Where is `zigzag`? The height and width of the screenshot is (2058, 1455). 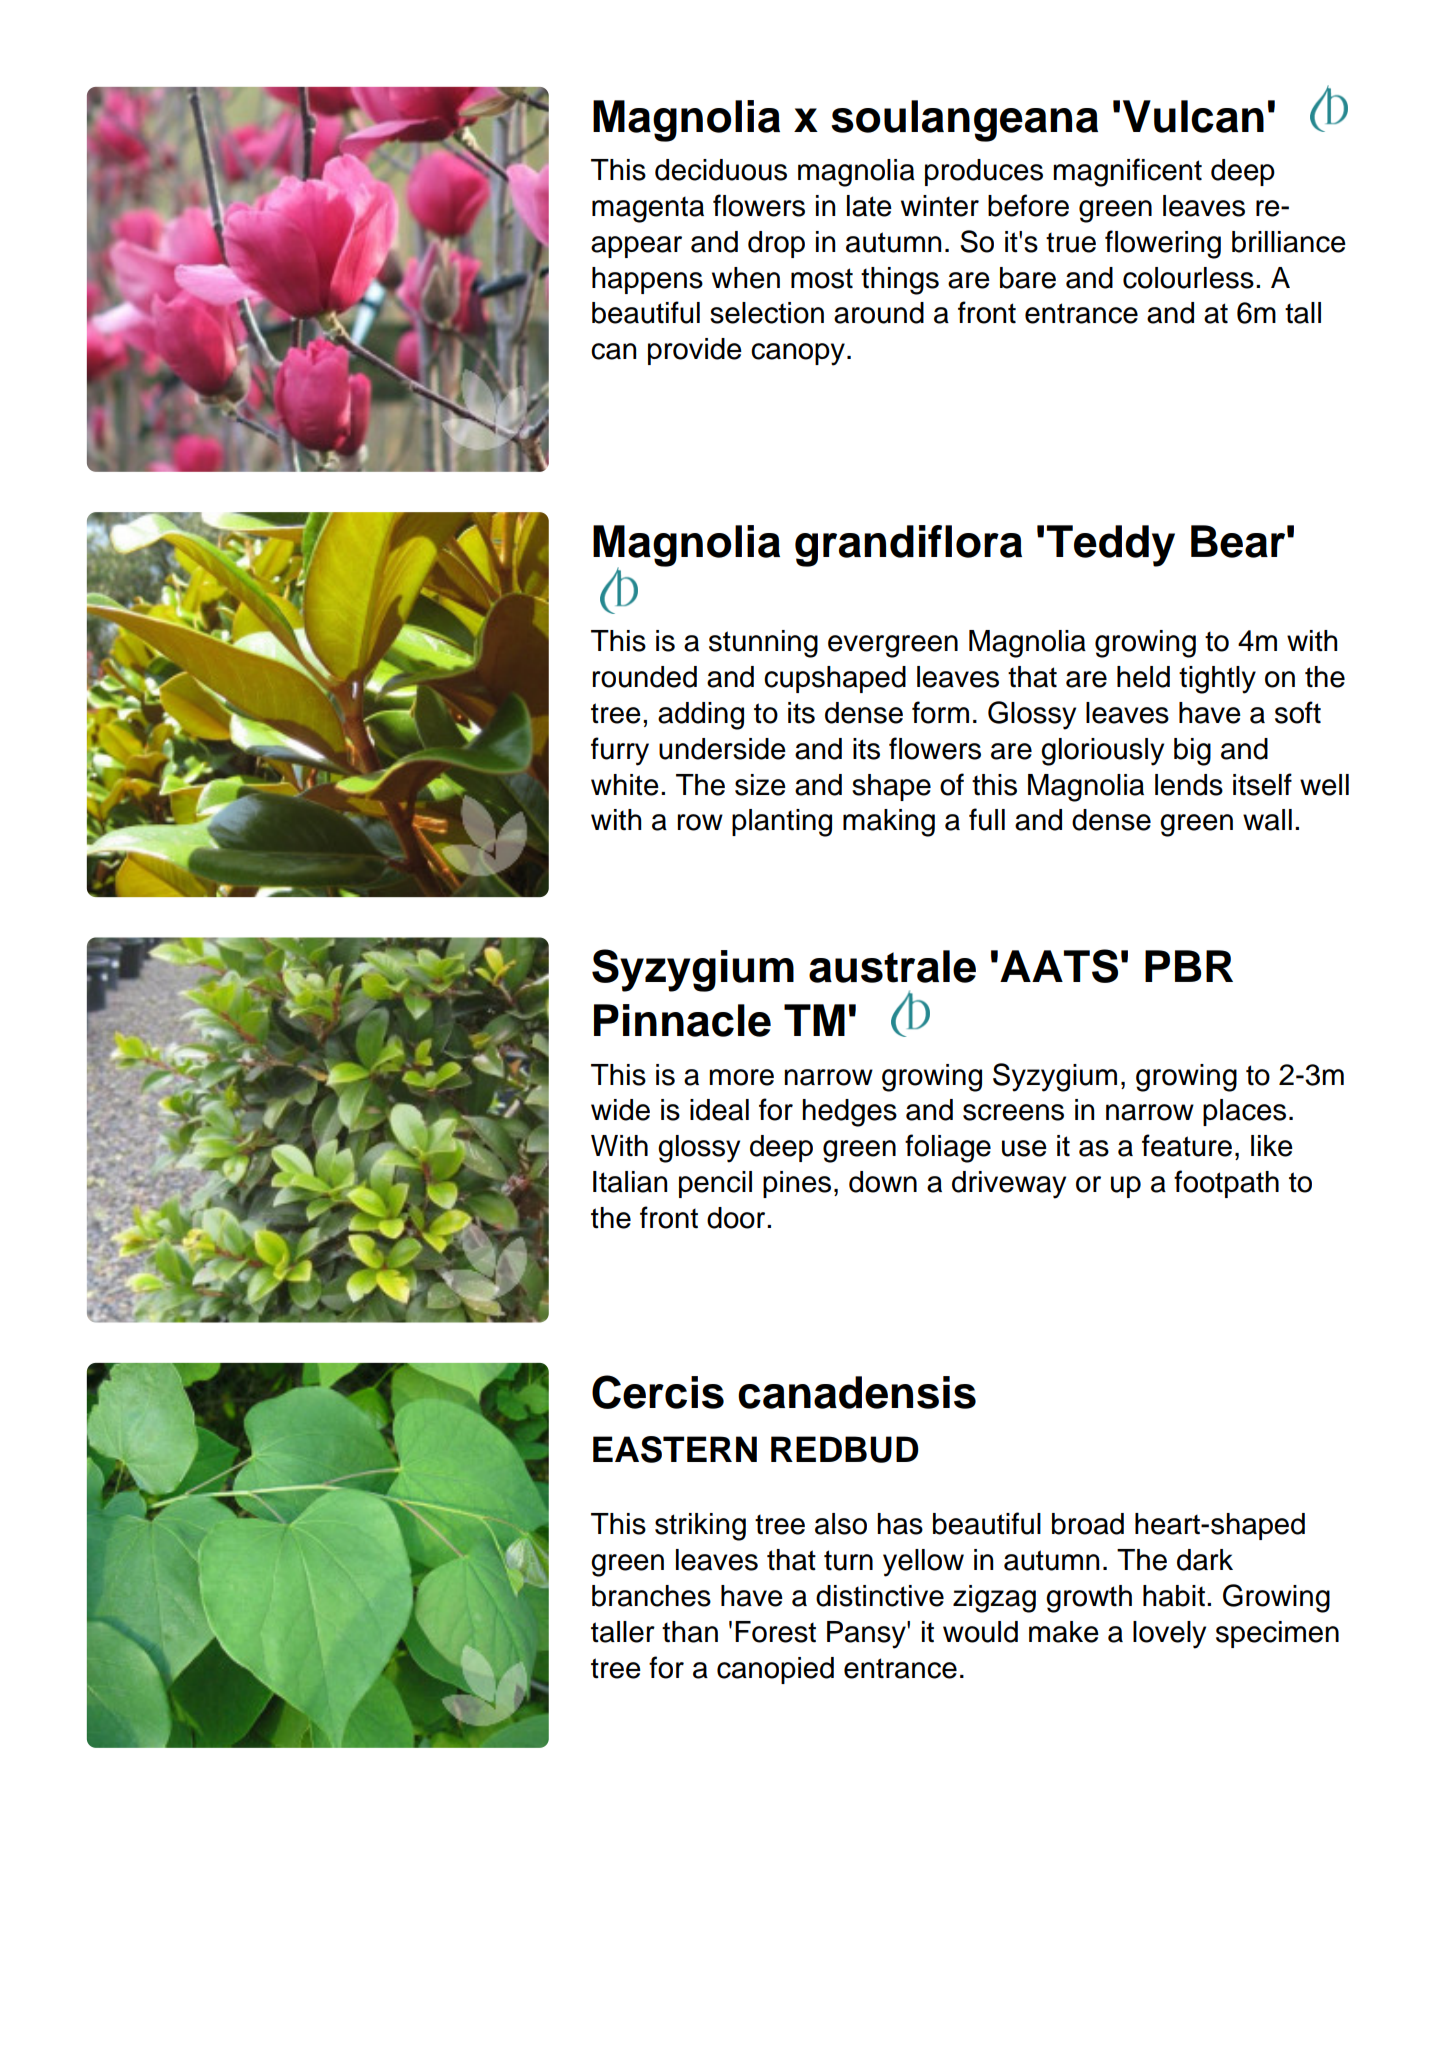 zigzag is located at coordinates (994, 1599).
